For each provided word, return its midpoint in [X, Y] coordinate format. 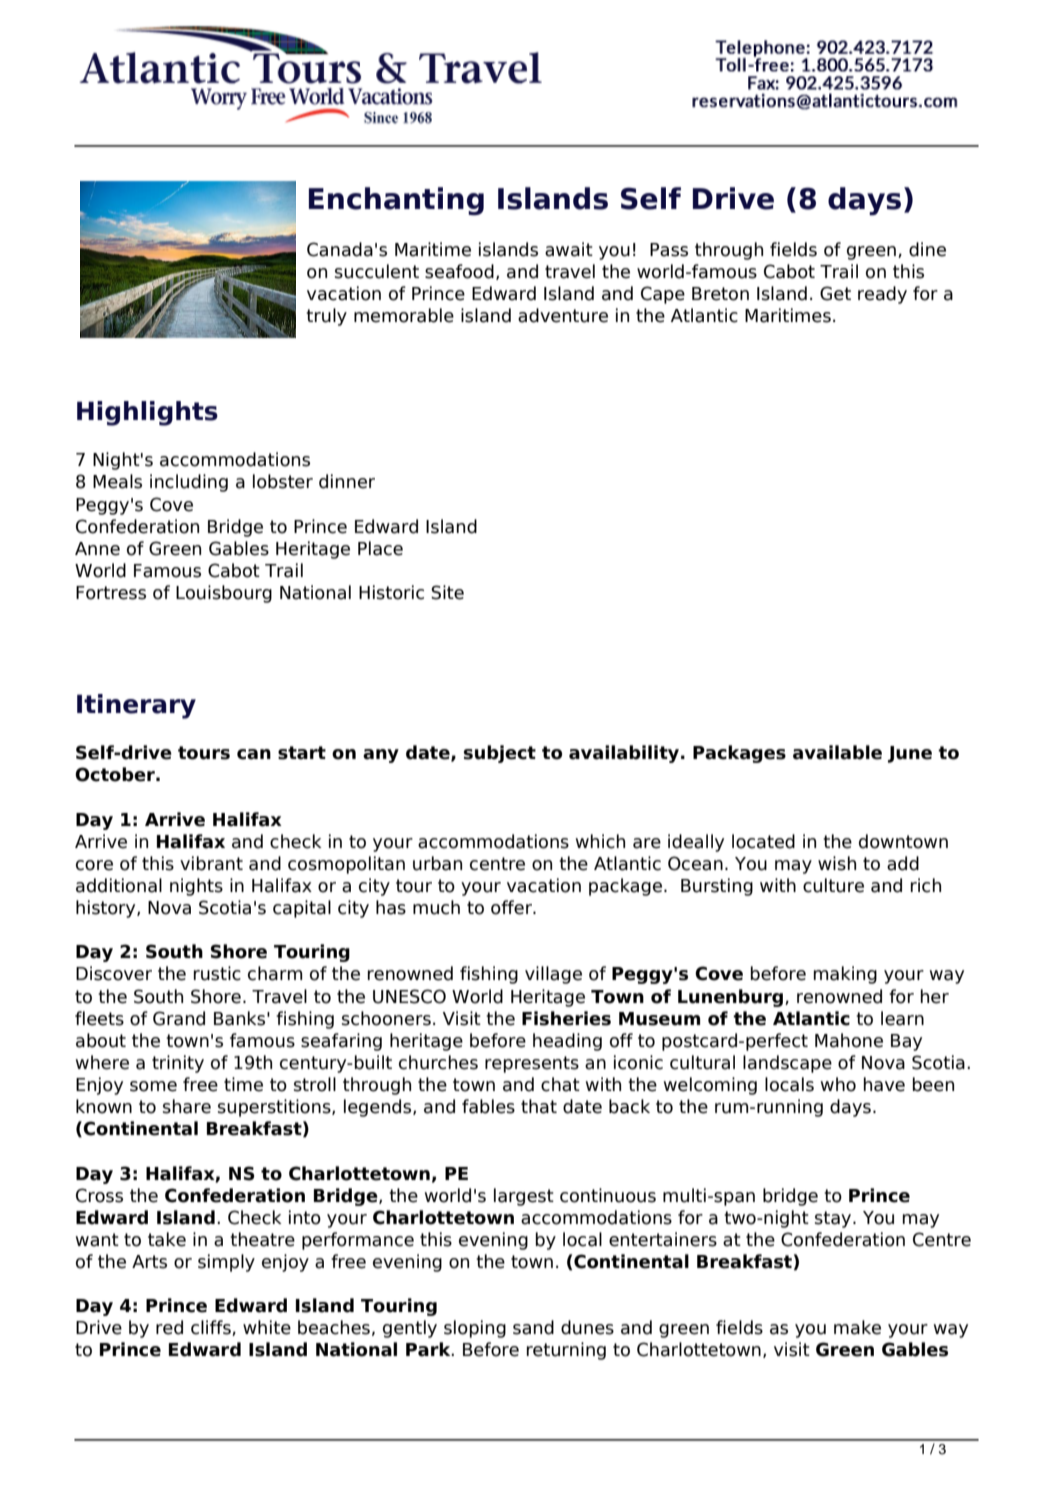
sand [533, 1327]
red [169, 1327]
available [837, 752]
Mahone [849, 1040]
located [763, 841]
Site [447, 592]
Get [835, 293]
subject [500, 754]
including [189, 483]
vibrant [211, 863]
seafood [459, 271]
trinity [178, 1064]
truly [326, 317]
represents [532, 1064]
